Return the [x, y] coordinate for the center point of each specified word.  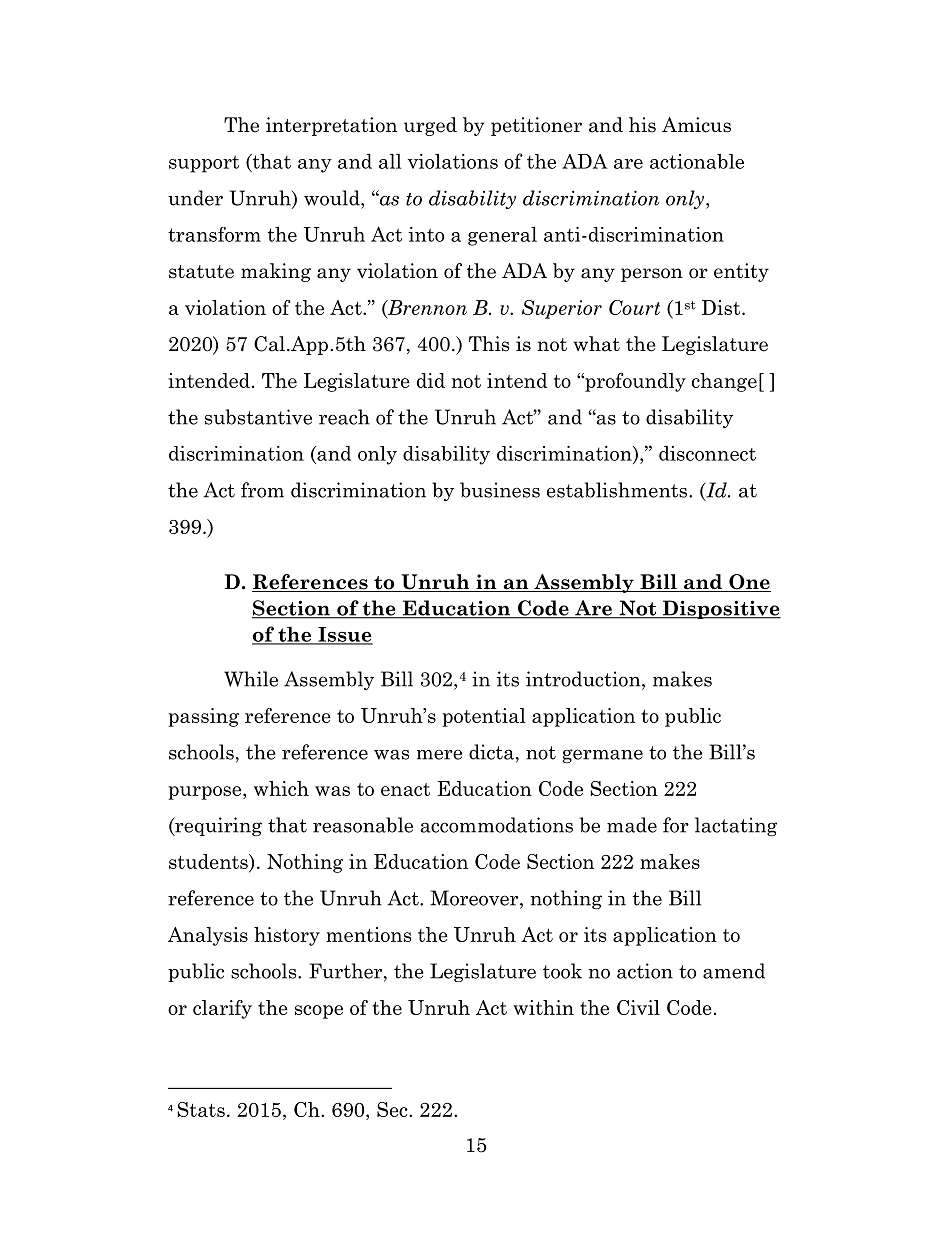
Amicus [696, 125]
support [204, 164]
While [251, 679]
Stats [201, 1109]
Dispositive [721, 609]
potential [484, 717]
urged [430, 126]
